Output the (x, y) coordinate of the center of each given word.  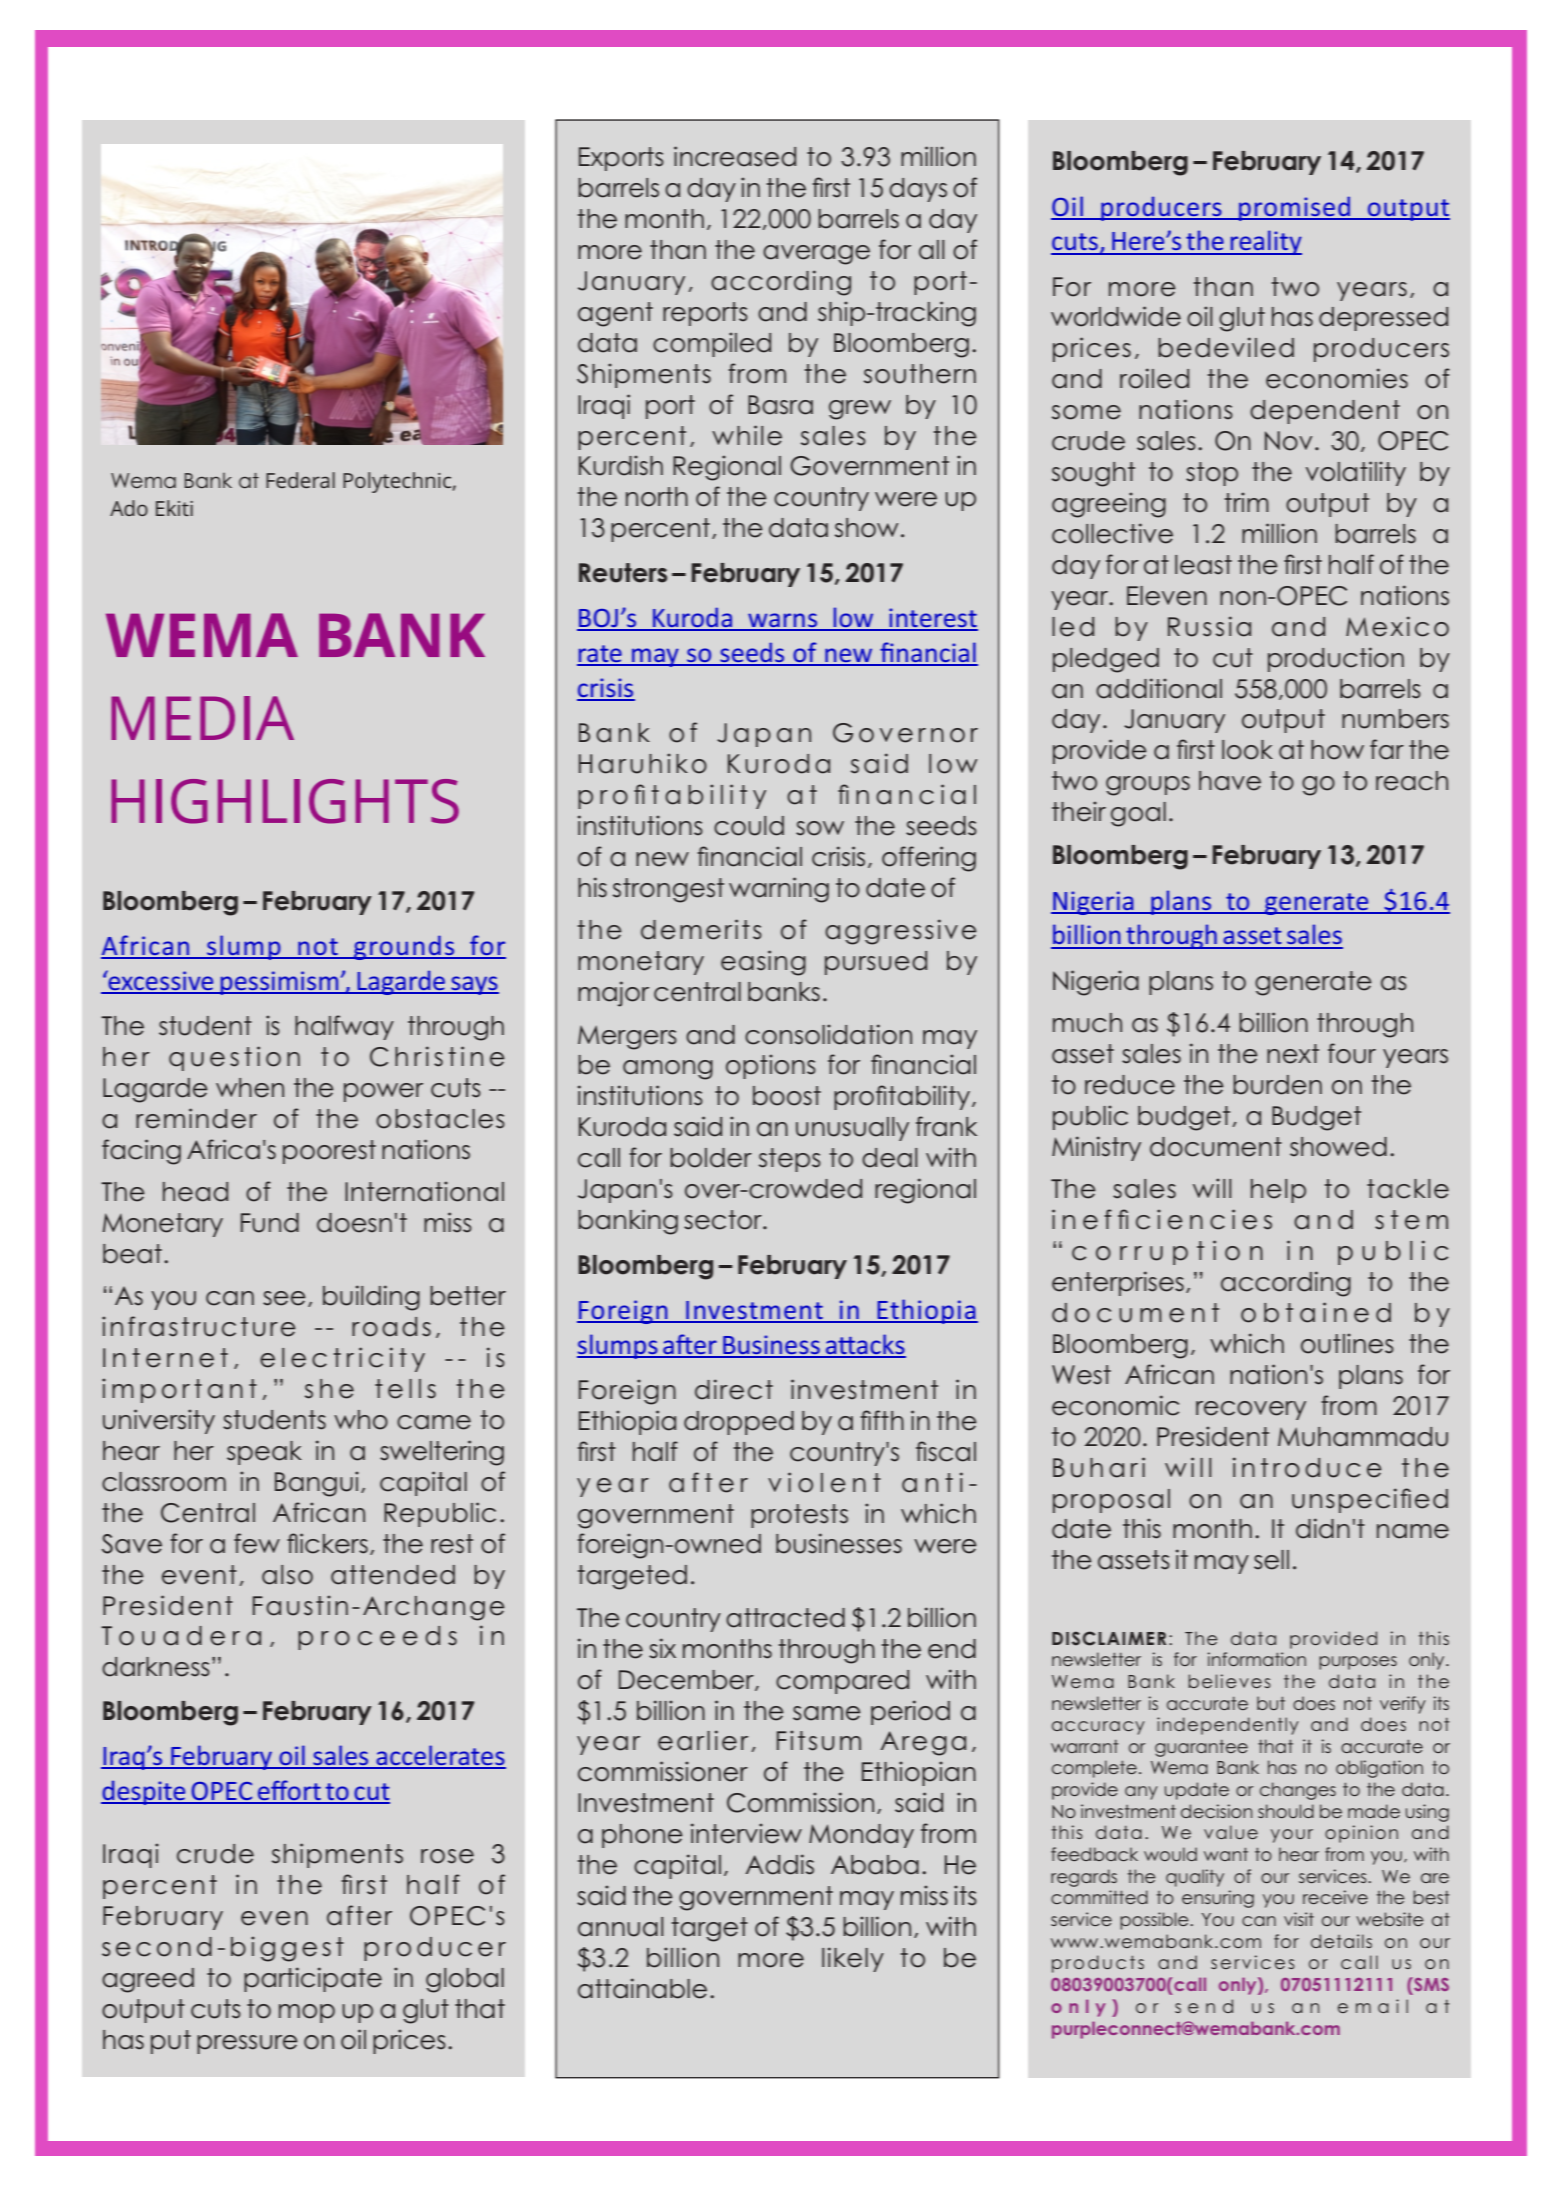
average (816, 255)
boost (787, 1096)
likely (853, 1959)
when (250, 1088)
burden (1277, 1085)
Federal (300, 480)
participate (313, 1979)
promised (1295, 208)
